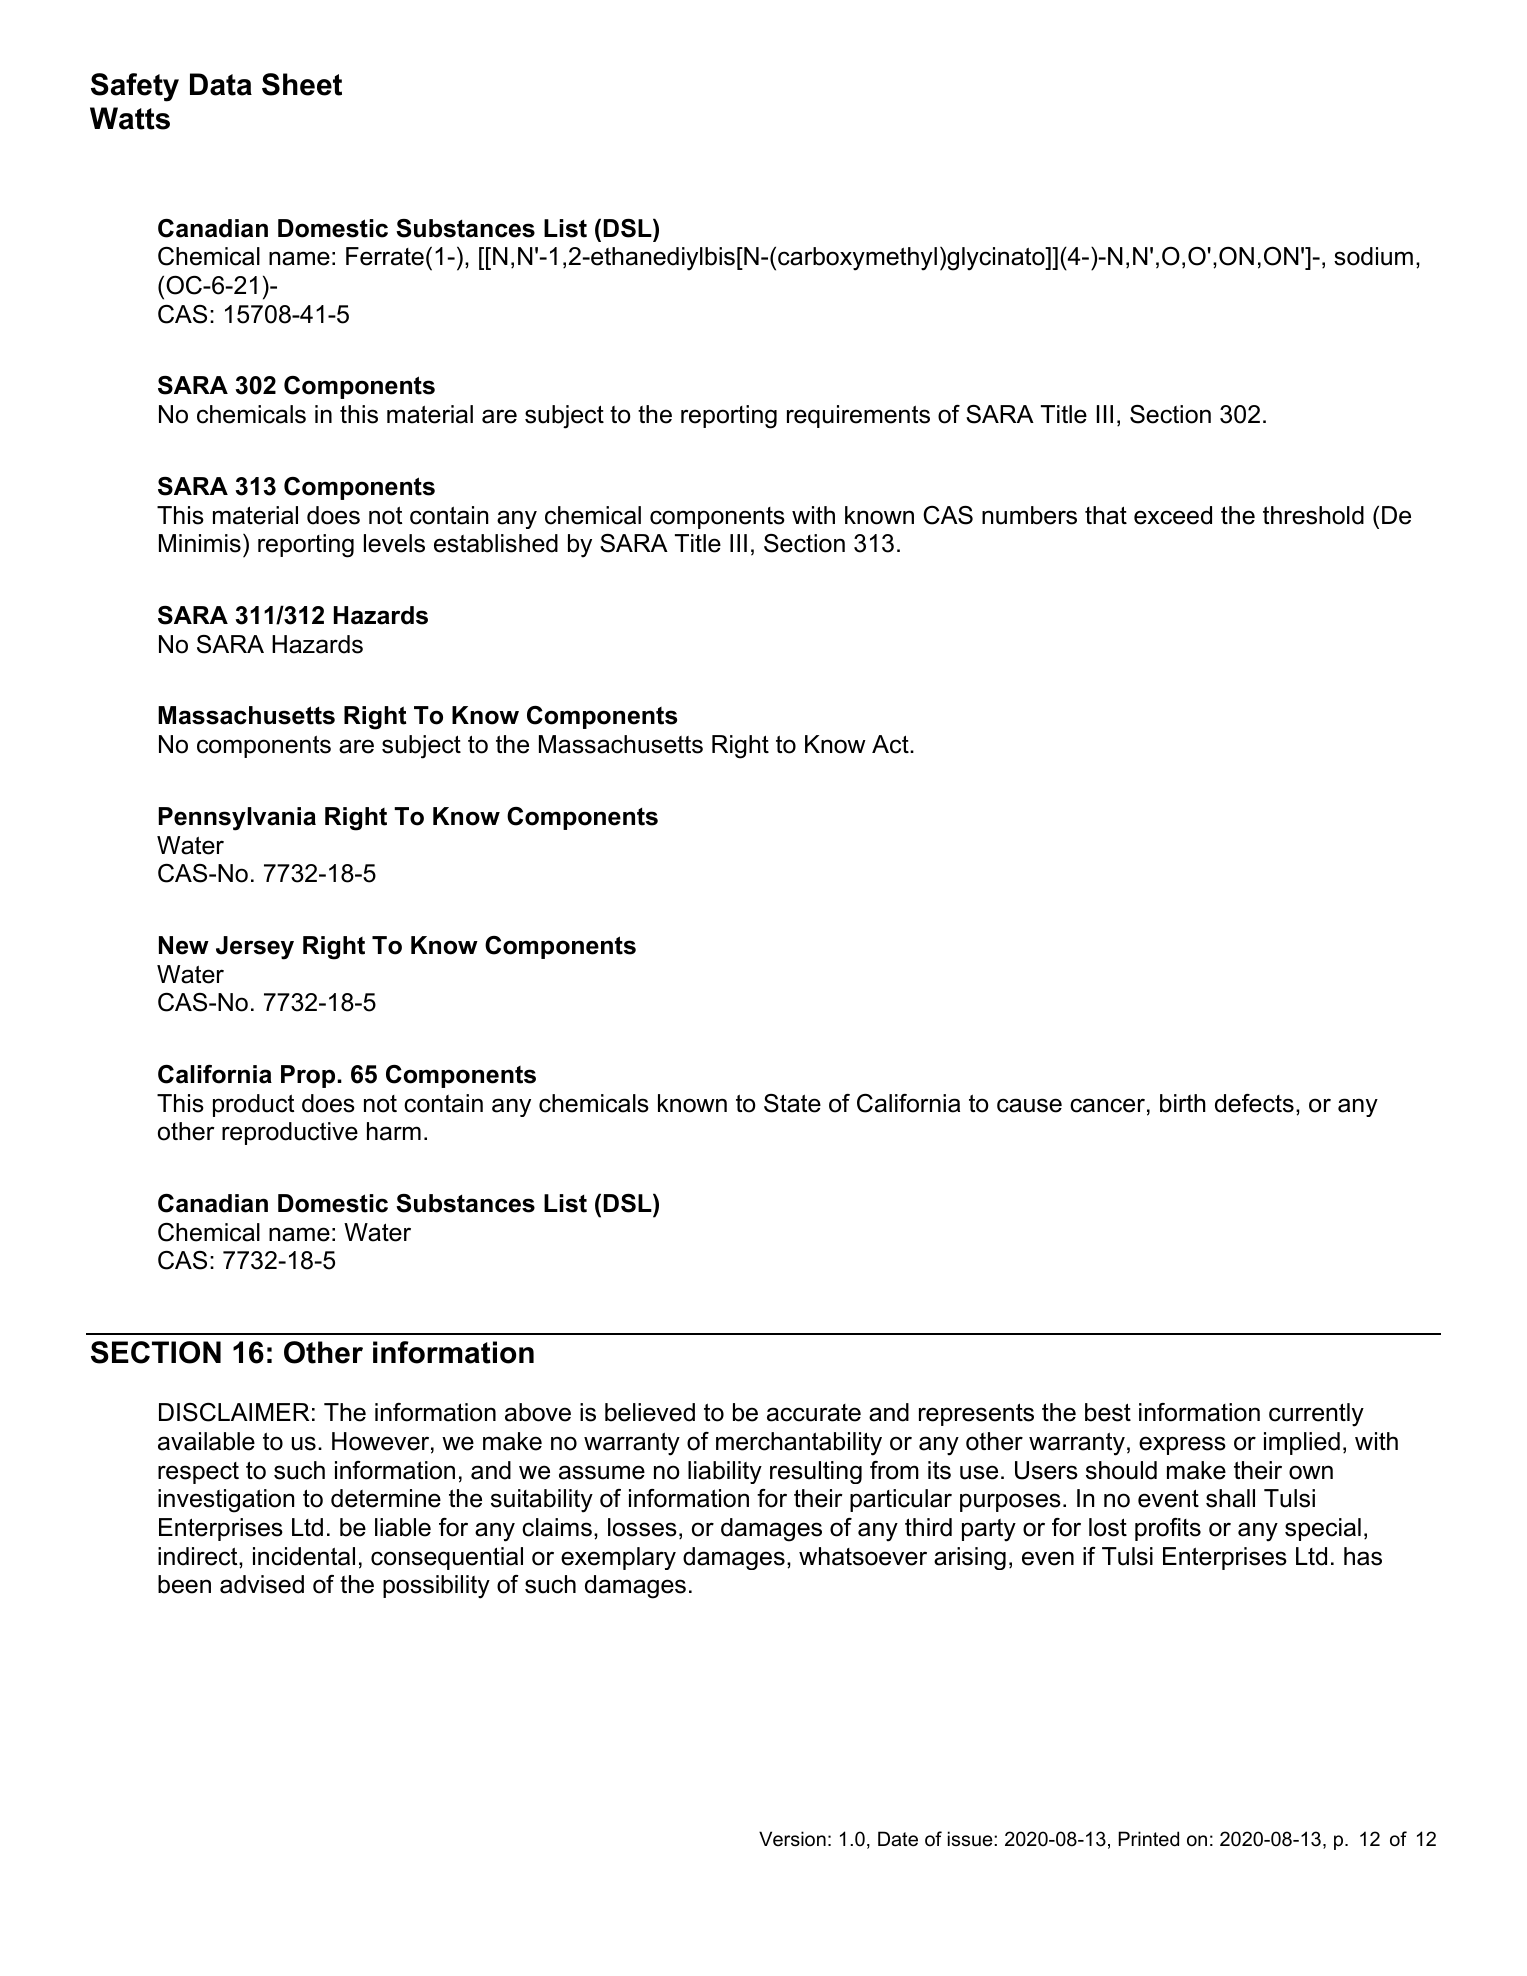 Image resolution: width=1527 pixels, height=1976 pixels. What do you see at coordinates (302, 84) in the image?
I see `Sheet` at bounding box center [302, 84].
